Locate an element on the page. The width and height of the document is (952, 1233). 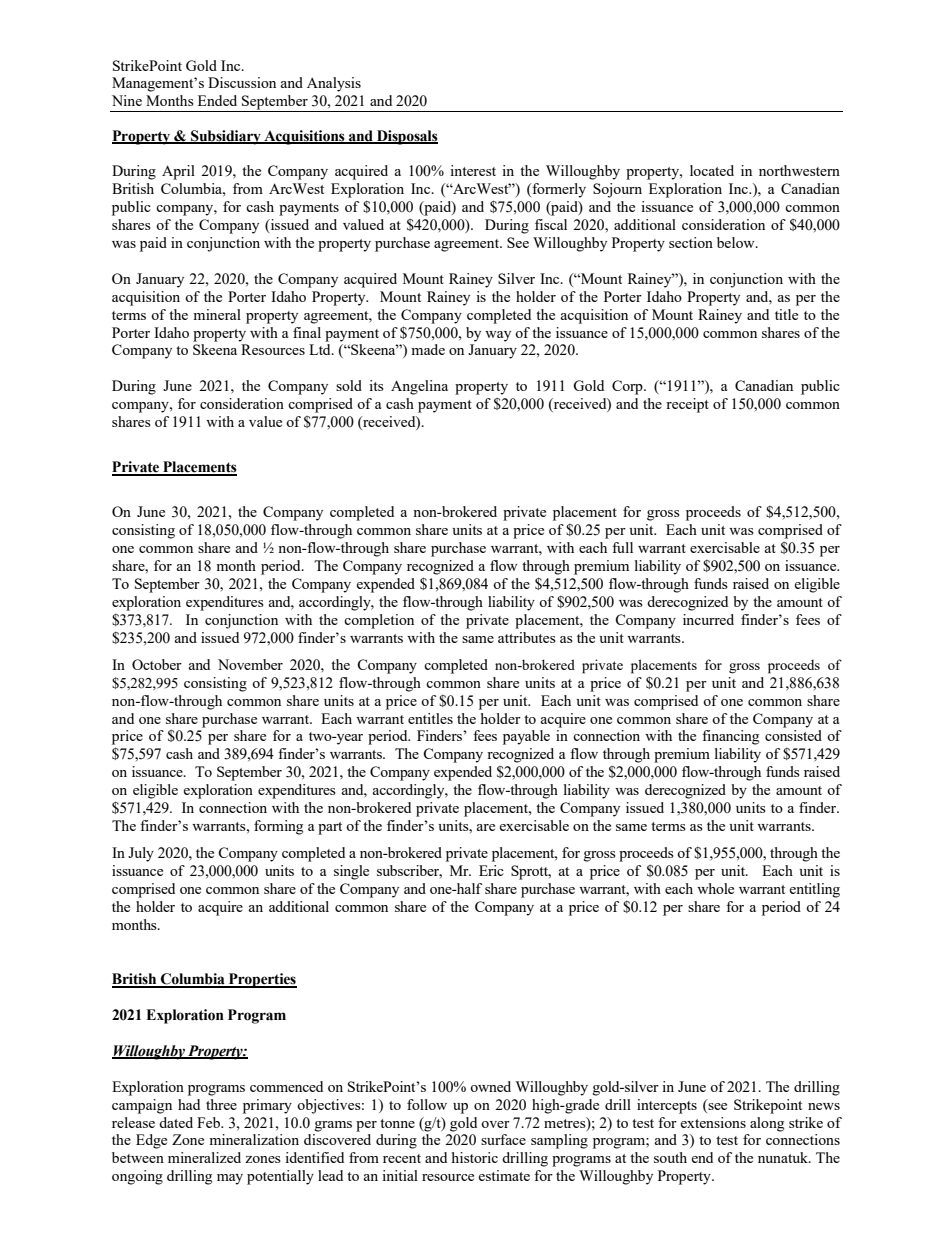
Subsidiary is located at coordinates (226, 137).
